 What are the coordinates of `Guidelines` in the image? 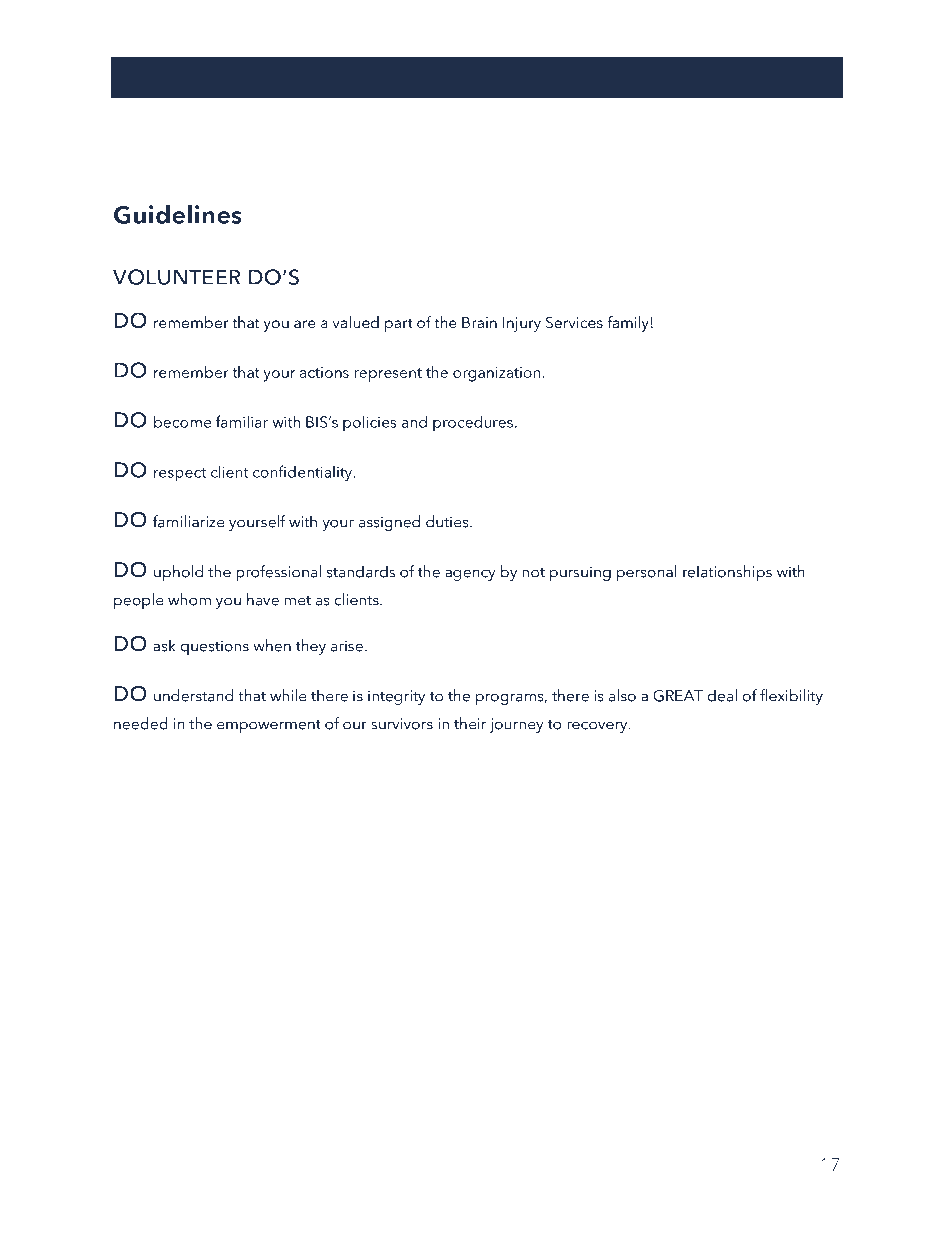 It's located at (178, 214).
